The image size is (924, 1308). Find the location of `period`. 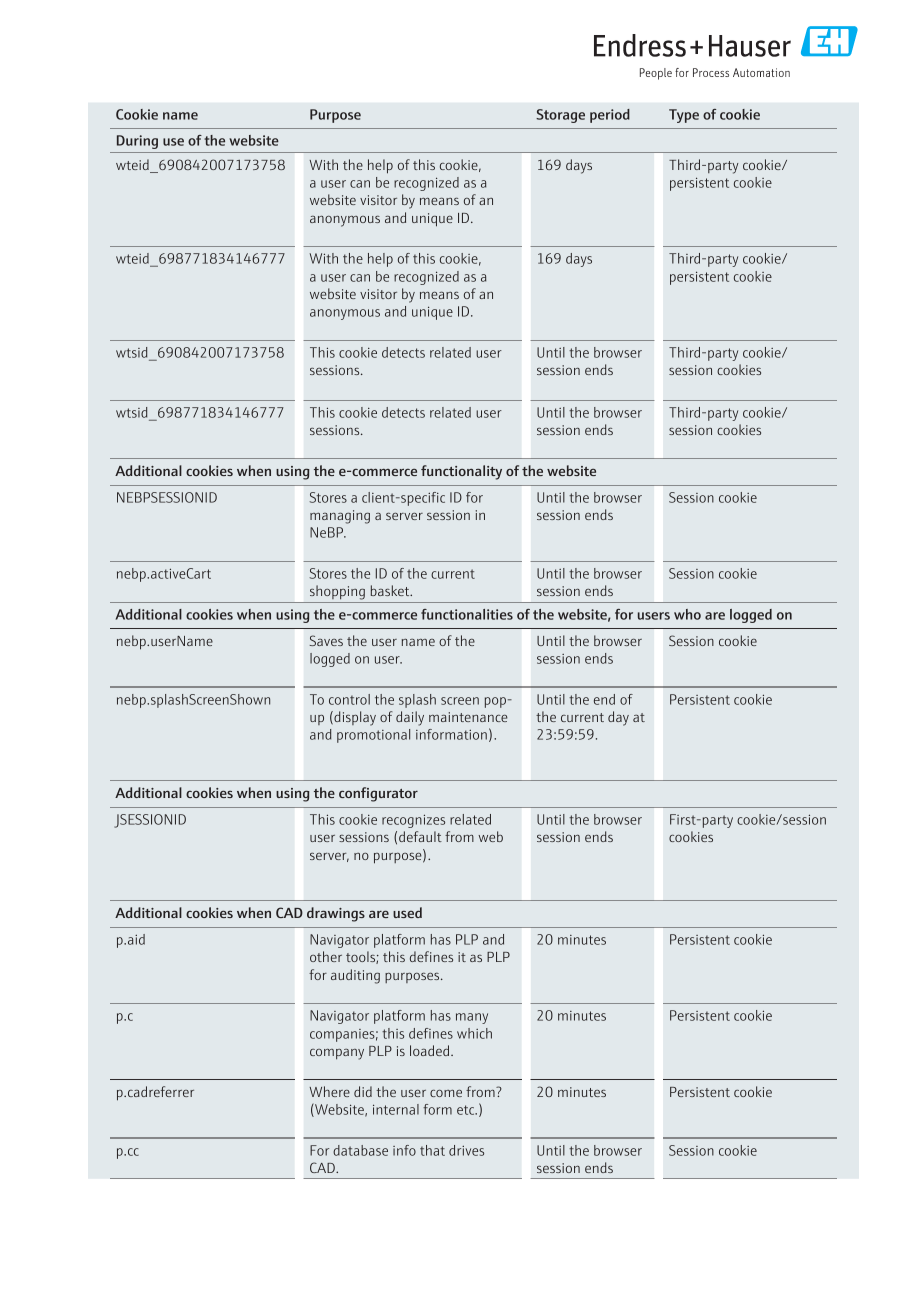

period is located at coordinates (610, 116).
